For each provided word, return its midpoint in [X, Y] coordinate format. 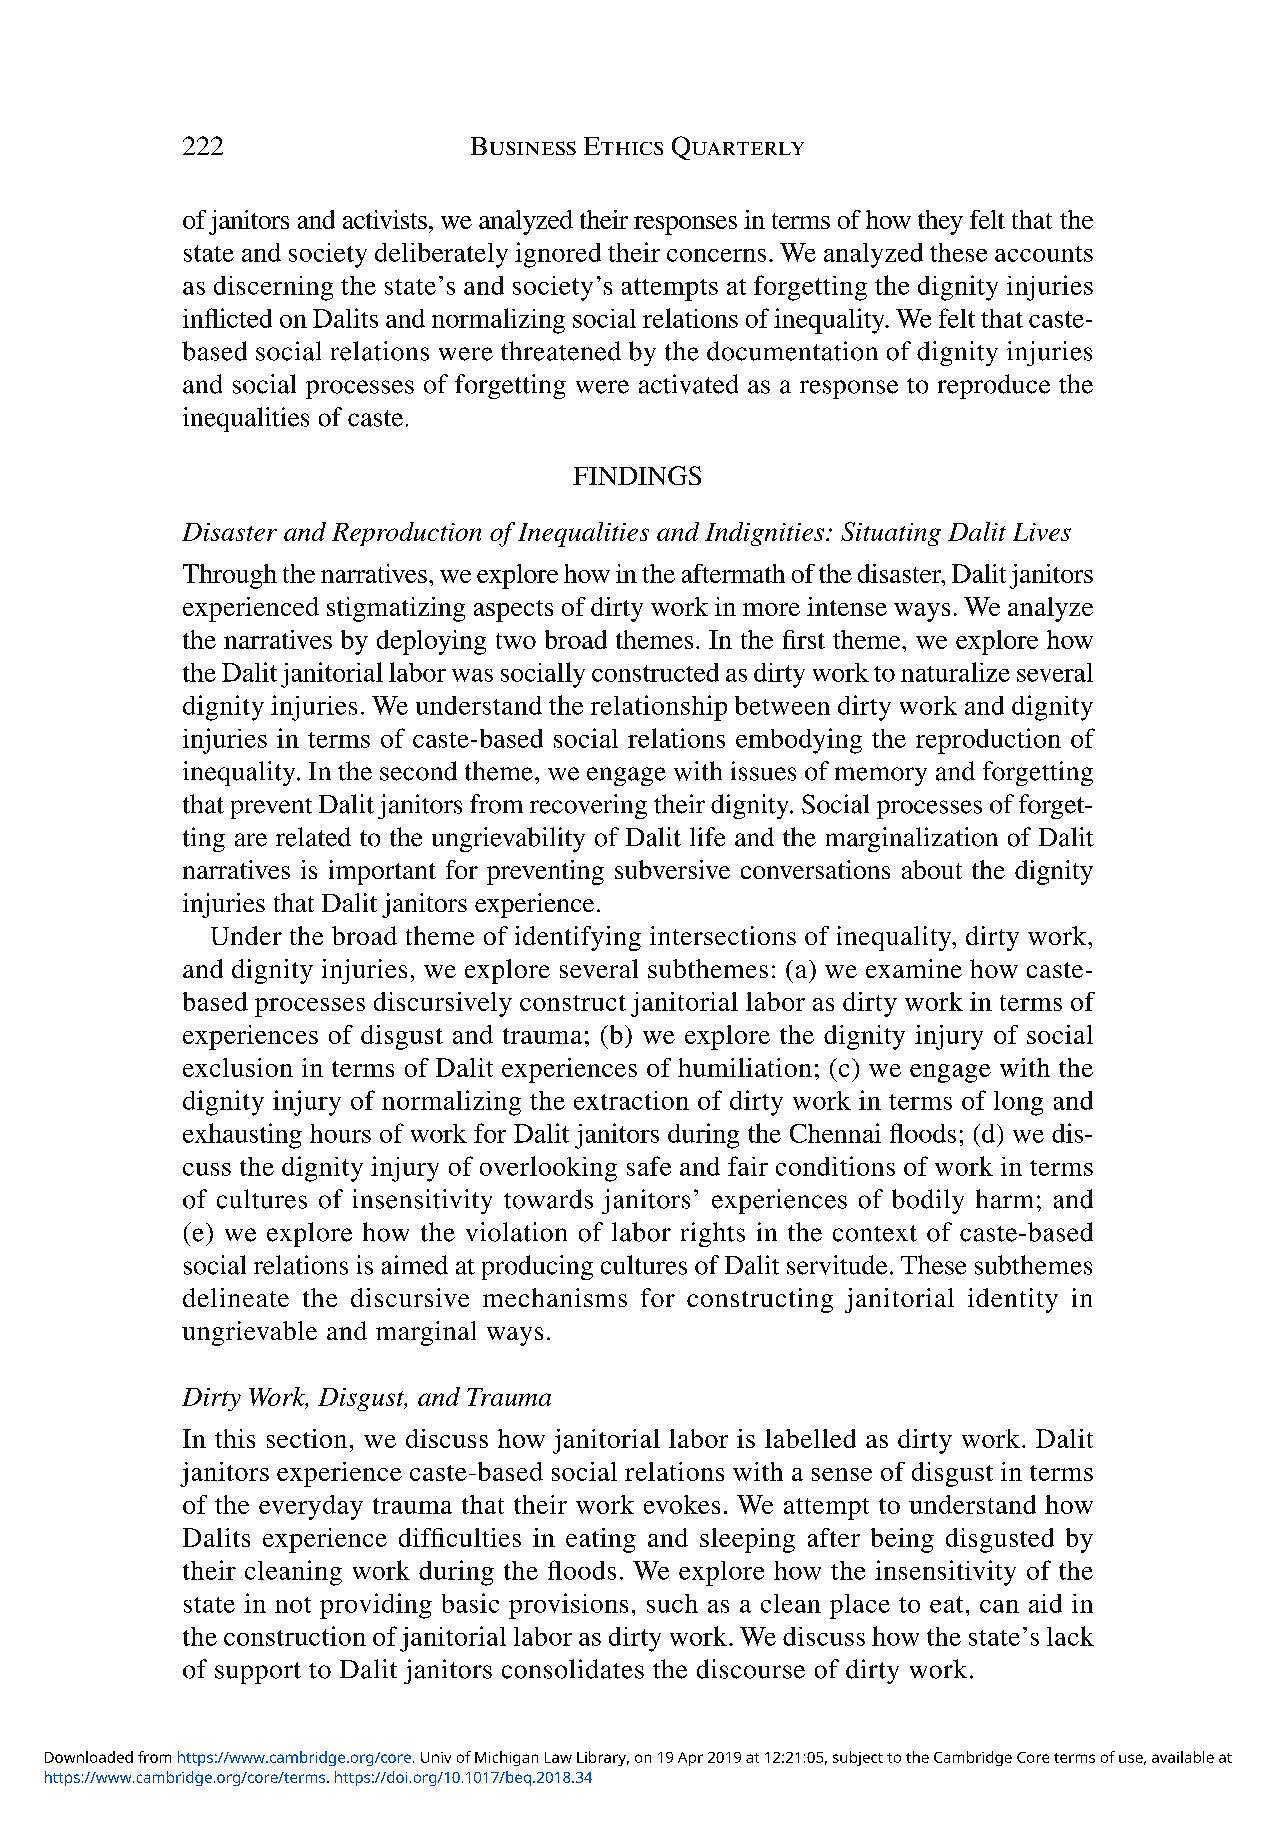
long [1018, 1103]
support [258, 1673]
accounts [1044, 254]
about [932, 869]
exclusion [238, 1067]
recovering [588, 806]
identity [1013, 1300]
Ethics [623, 146]
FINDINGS [637, 475]
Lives [1042, 532]
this [235, 1438]
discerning [273, 288]
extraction [631, 1100]
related [313, 837]
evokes [682, 1504]
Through [230, 576]
